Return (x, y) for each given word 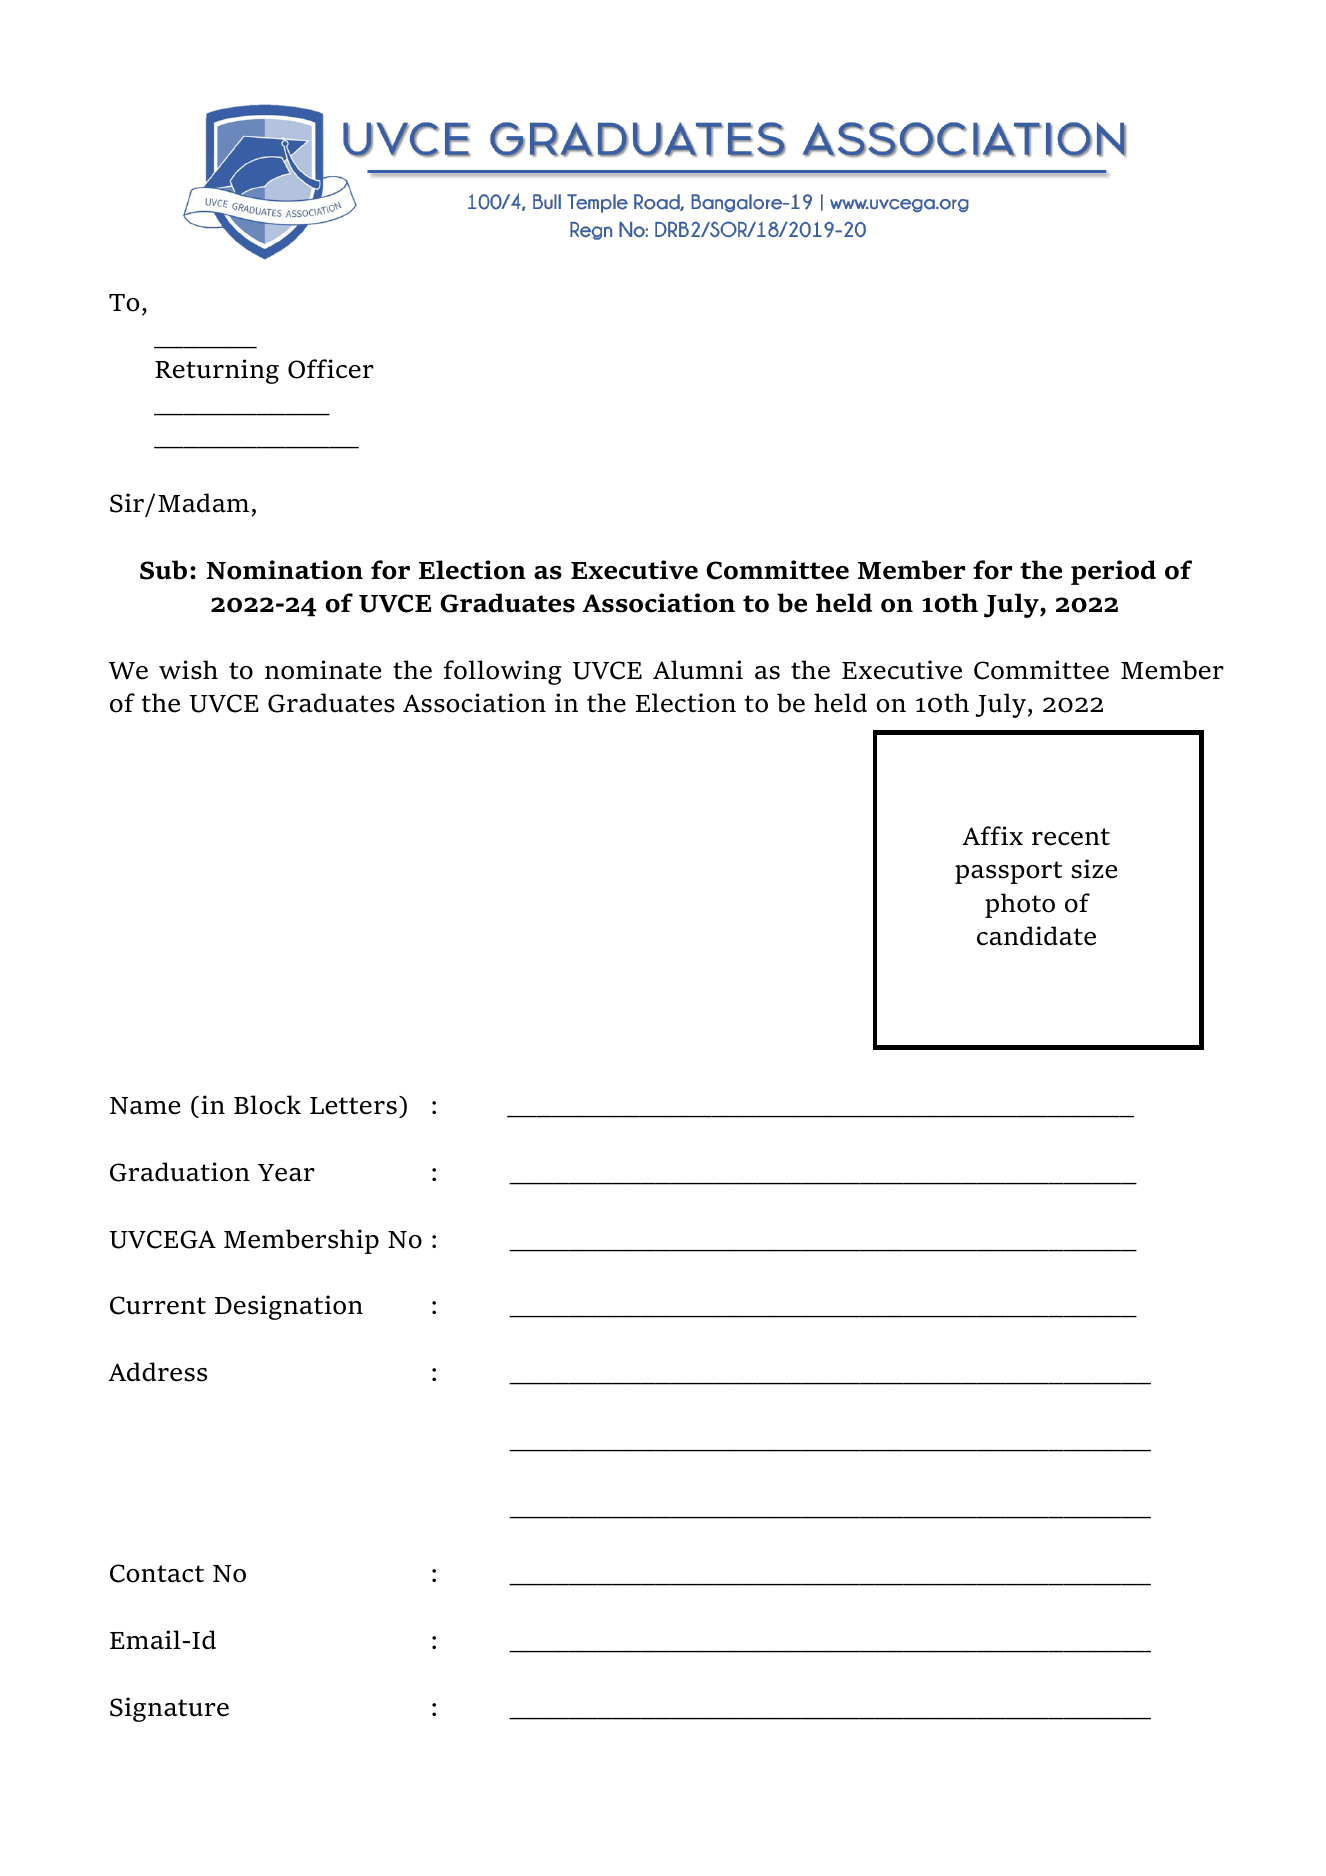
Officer (331, 369)
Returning (217, 371)
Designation (289, 1307)
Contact (157, 1573)
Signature (169, 1709)
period (1113, 572)
